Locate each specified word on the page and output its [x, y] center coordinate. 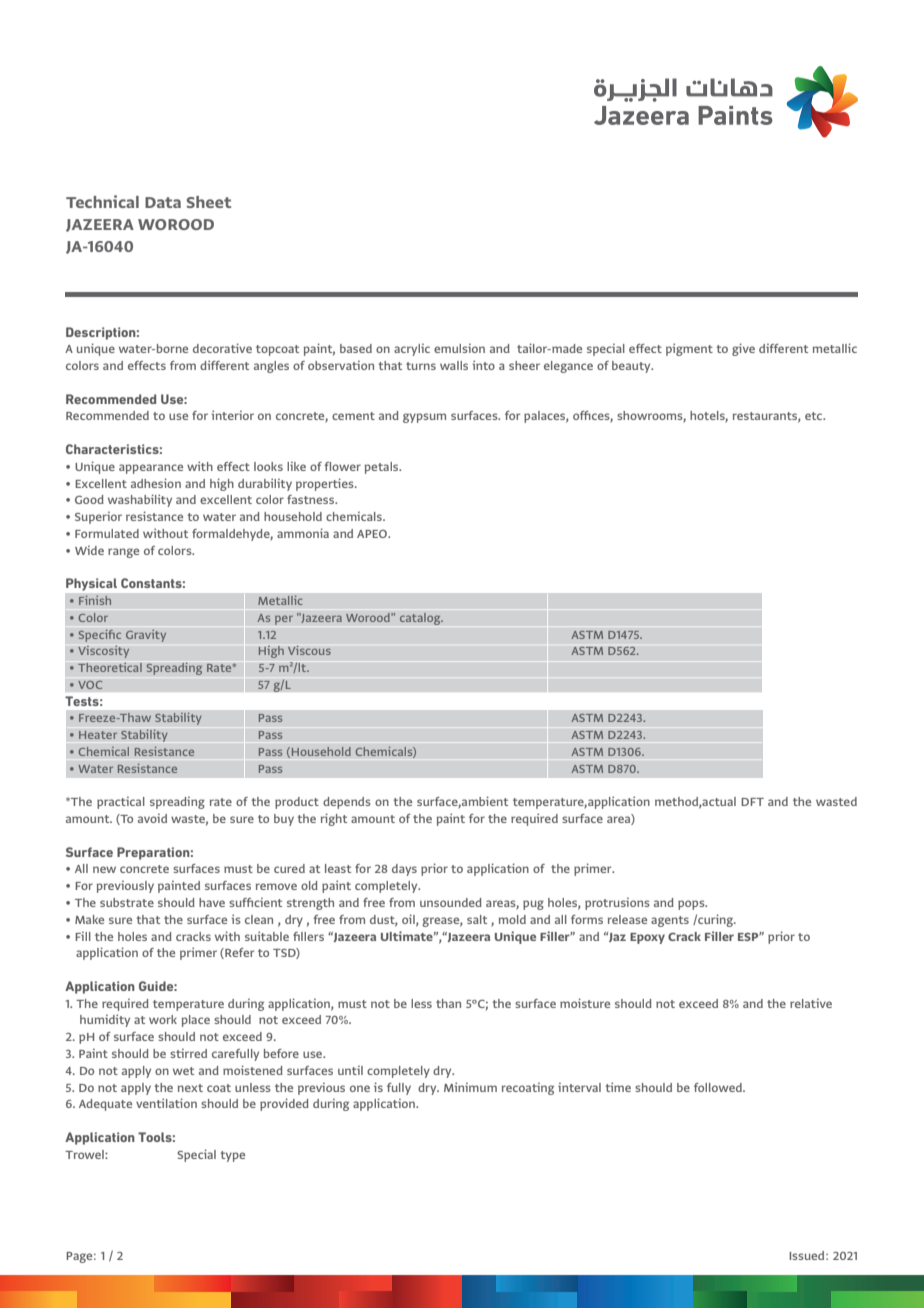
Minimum [470, 1087]
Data [163, 202]
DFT [752, 802]
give [743, 349]
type [232, 1156]
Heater [98, 735]
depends [347, 803]
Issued [808, 1255]
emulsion [459, 348]
